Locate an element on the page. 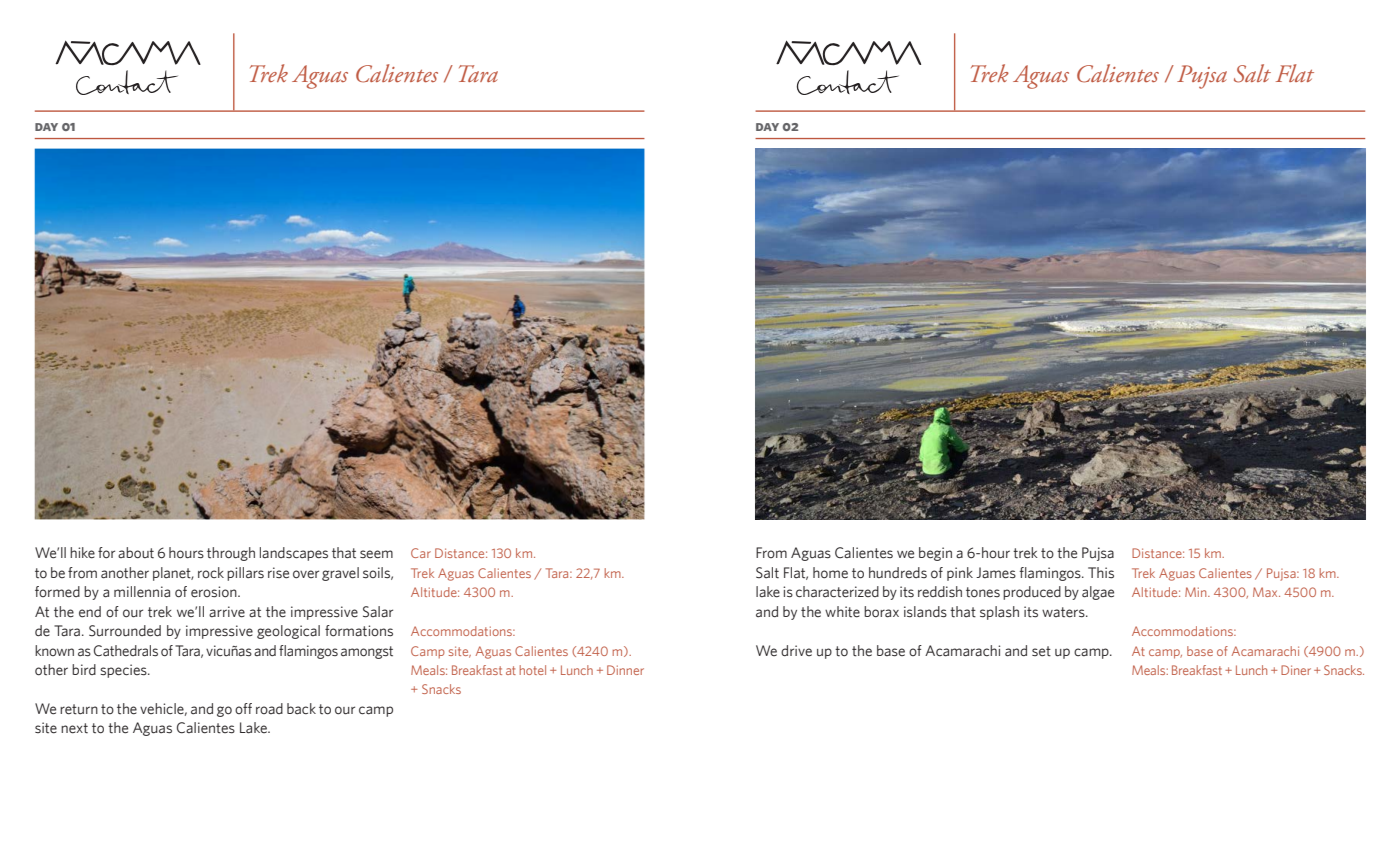 The image size is (1400, 850). Dinner is located at coordinates (625, 670).
